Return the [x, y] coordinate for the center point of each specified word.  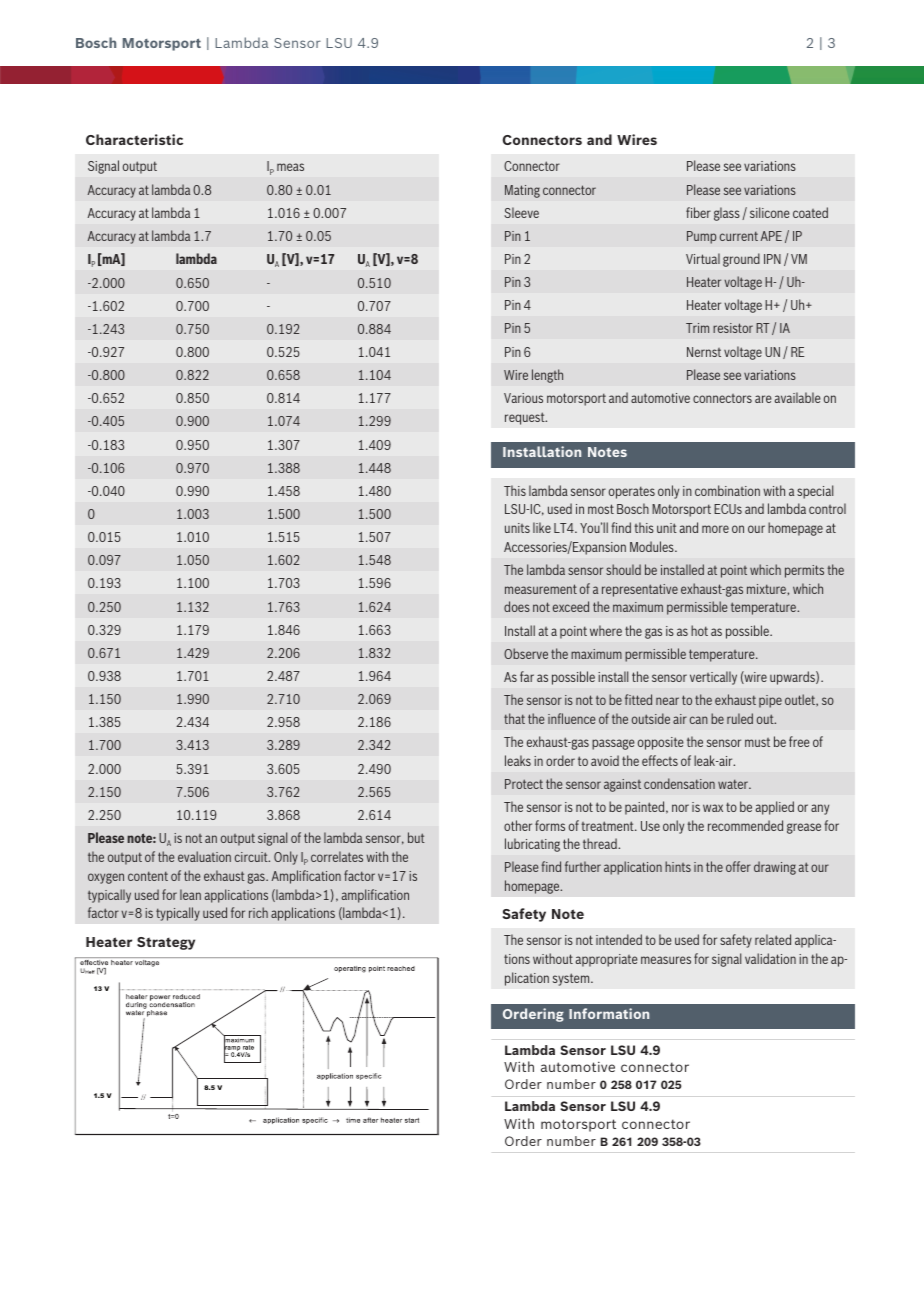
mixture [767, 589]
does [517, 606]
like [542, 527]
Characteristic [134, 139]
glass [727, 214]
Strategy [166, 943]
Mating [522, 191]
